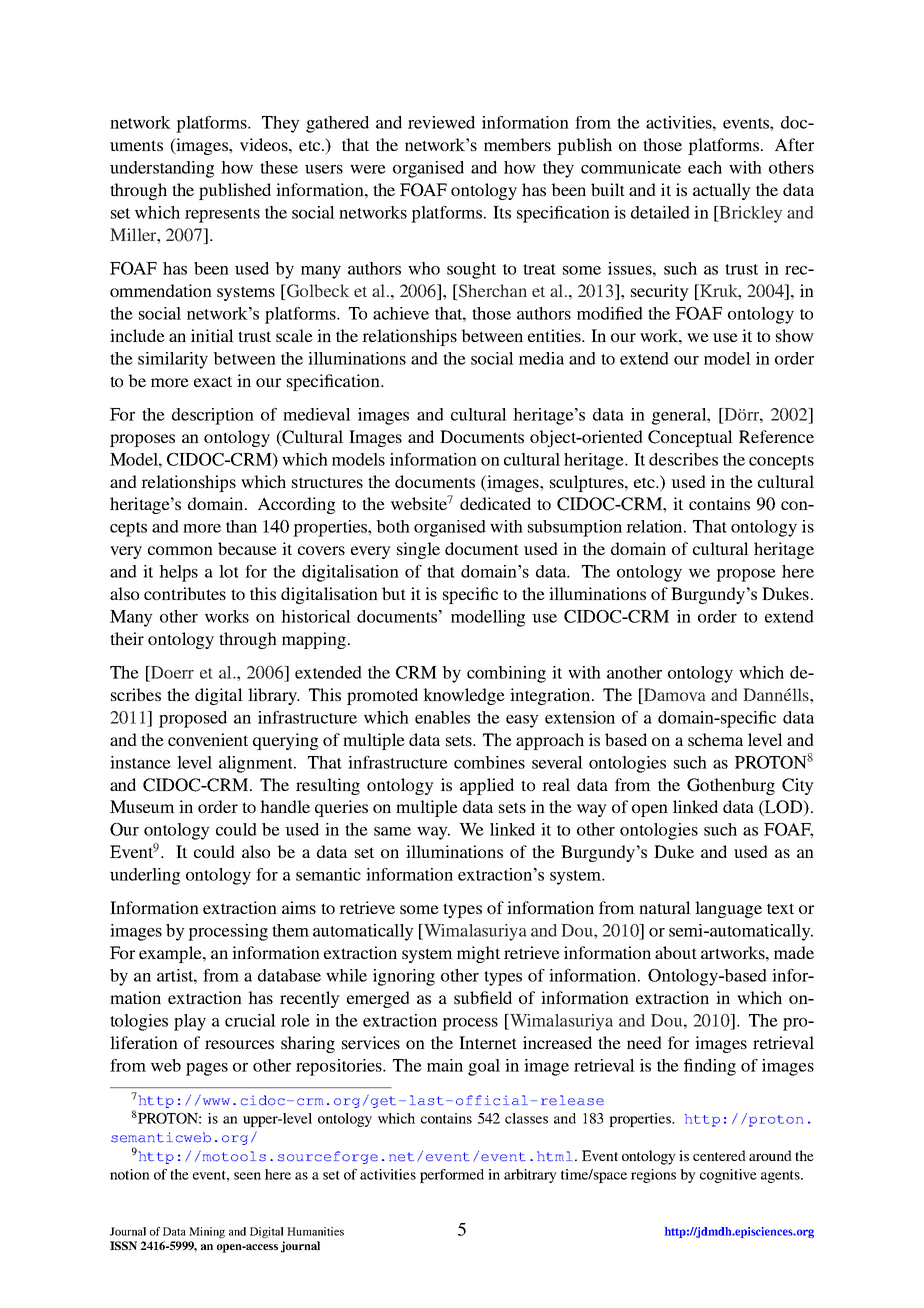 The image size is (924, 1308). I want to click on each, so click(705, 167).
